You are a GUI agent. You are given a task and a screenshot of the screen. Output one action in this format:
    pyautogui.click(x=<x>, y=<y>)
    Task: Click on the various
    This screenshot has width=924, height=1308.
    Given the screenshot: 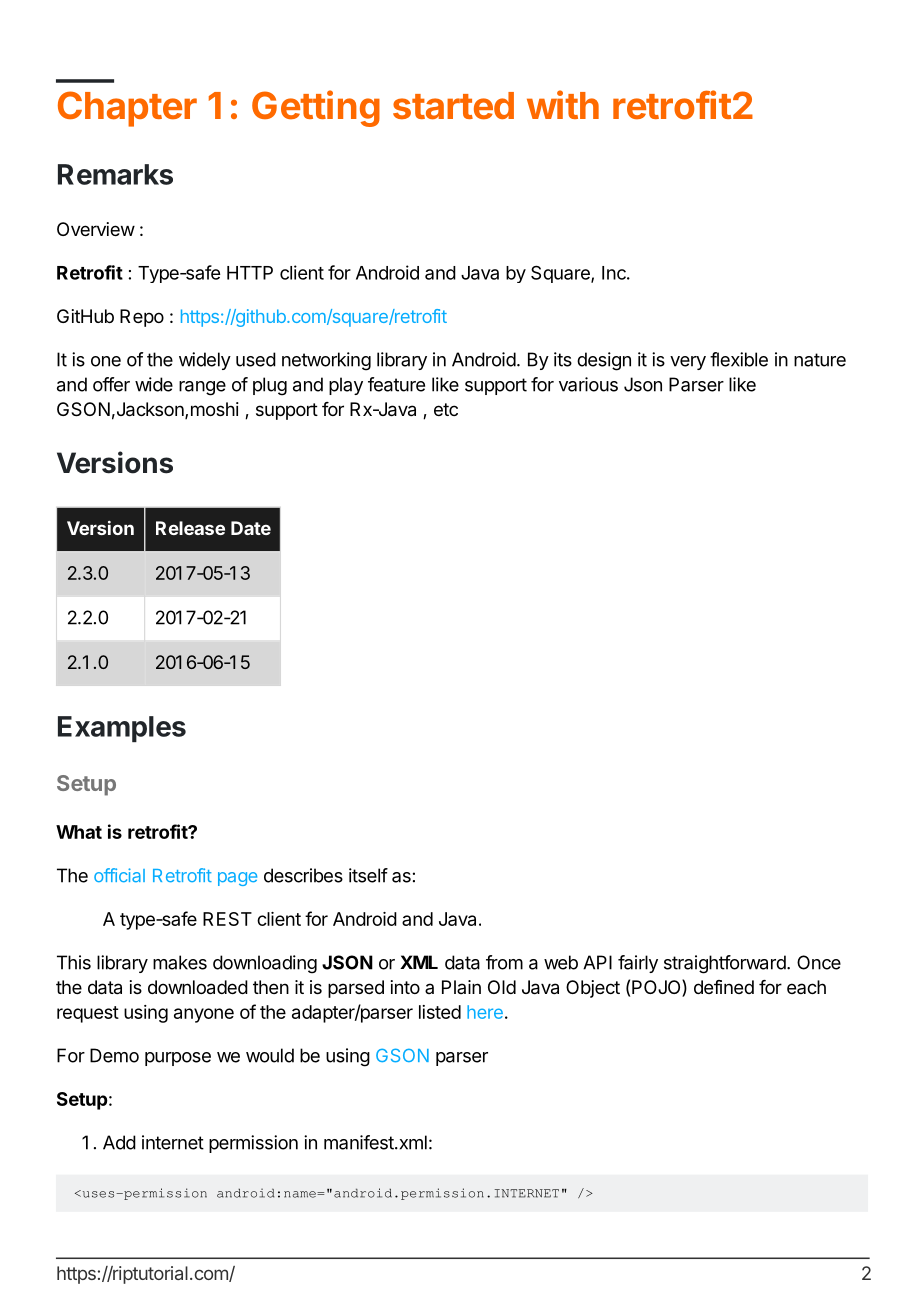 What is the action you would take?
    pyautogui.click(x=588, y=384)
